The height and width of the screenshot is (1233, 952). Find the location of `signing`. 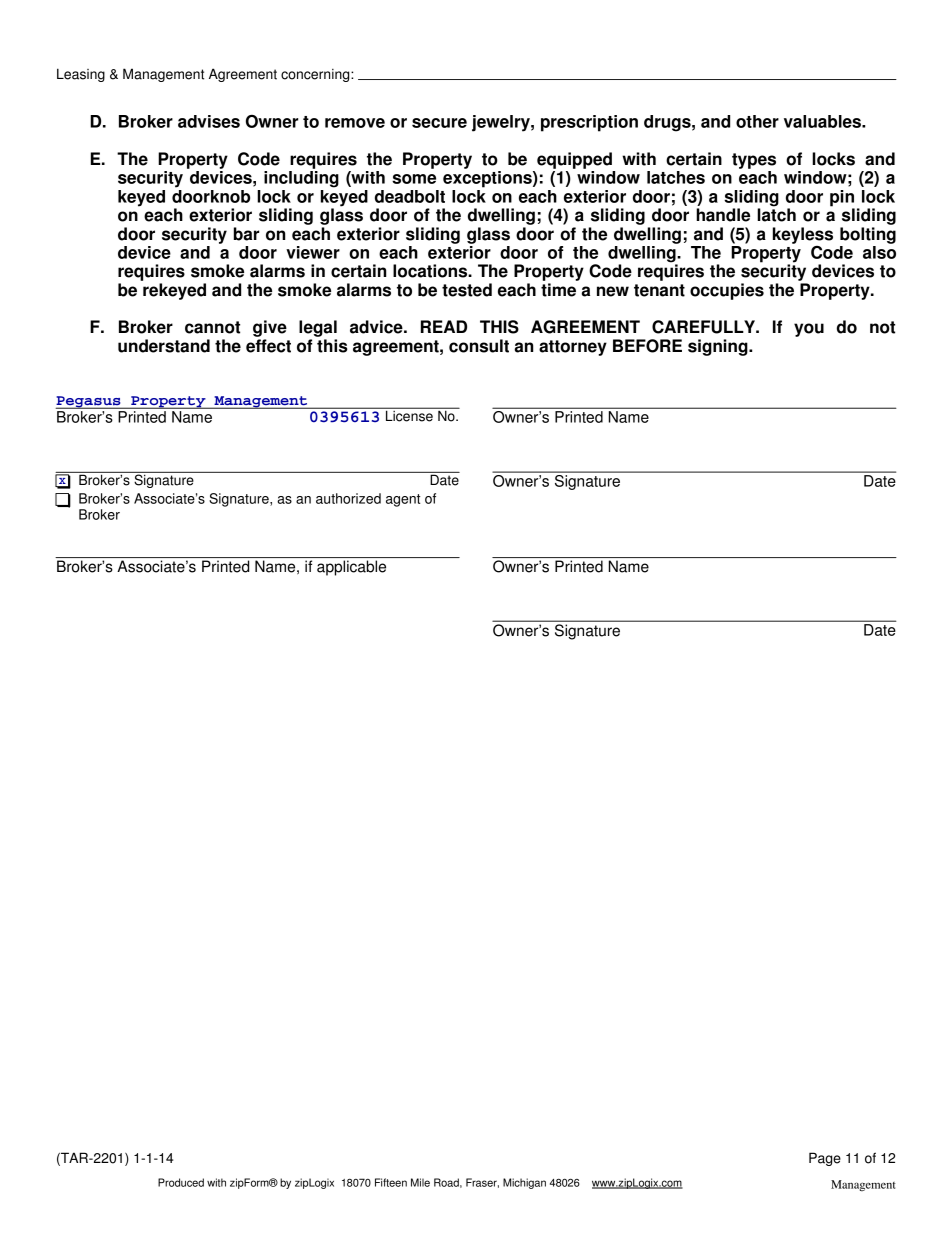

signing is located at coordinates (719, 347).
